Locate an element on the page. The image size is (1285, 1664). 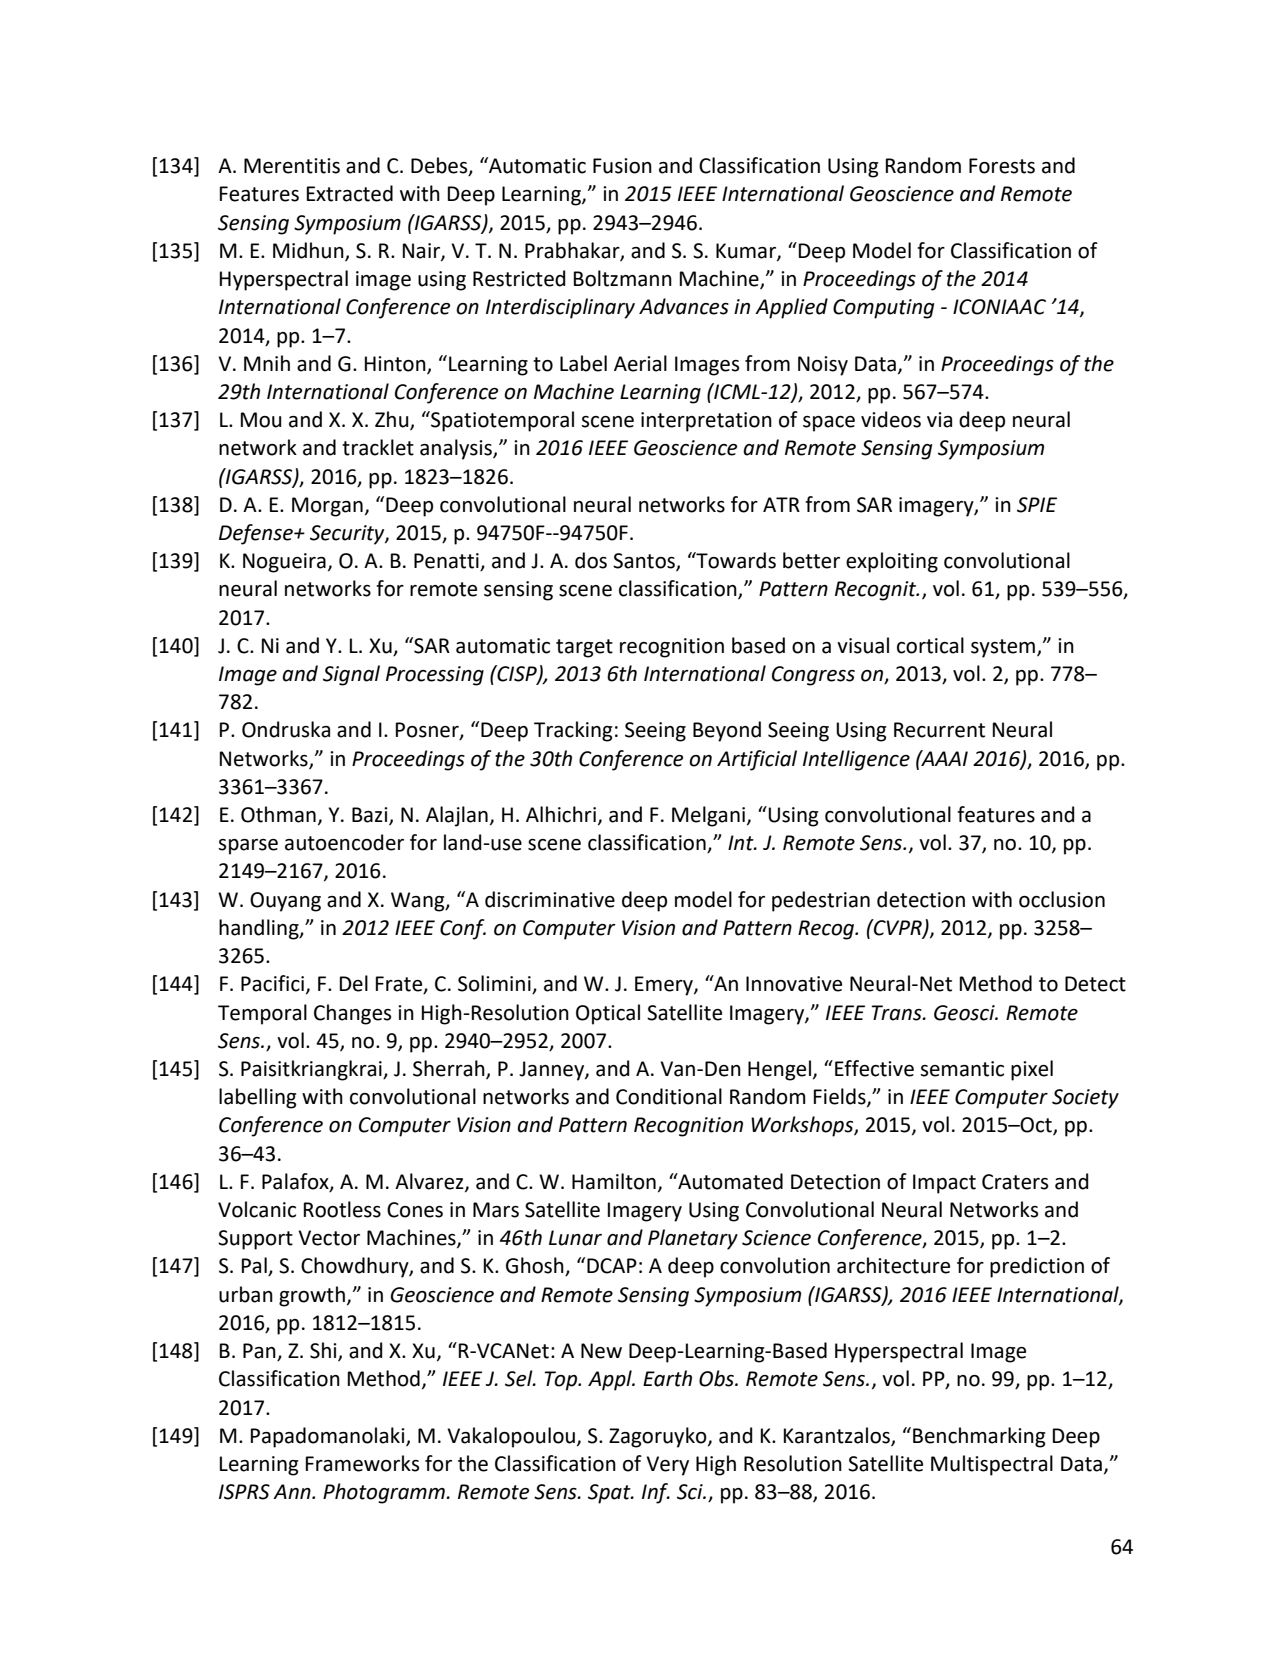
Fusion is located at coordinates (622, 166).
